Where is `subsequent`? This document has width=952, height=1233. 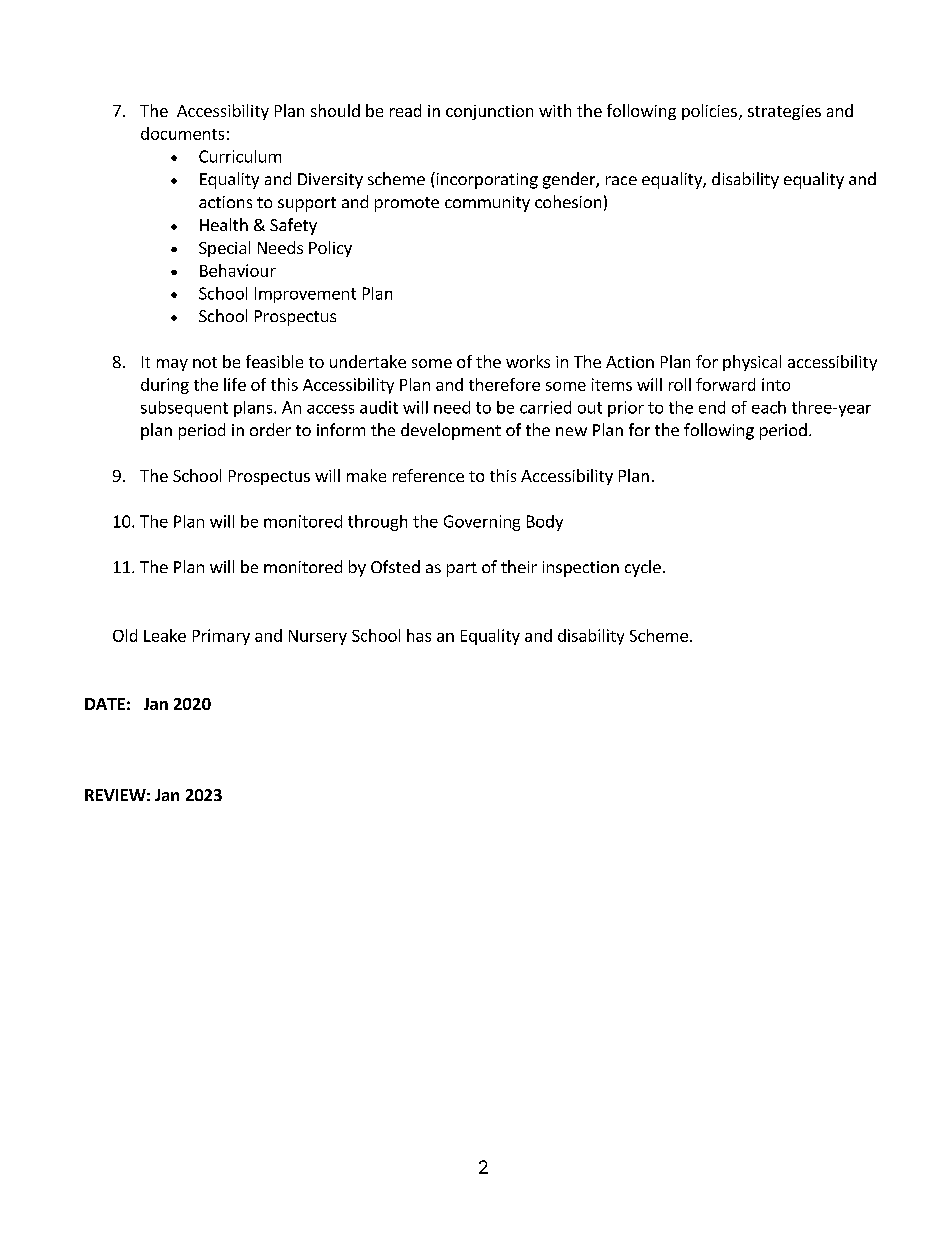
subsequent is located at coordinates (184, 409).
